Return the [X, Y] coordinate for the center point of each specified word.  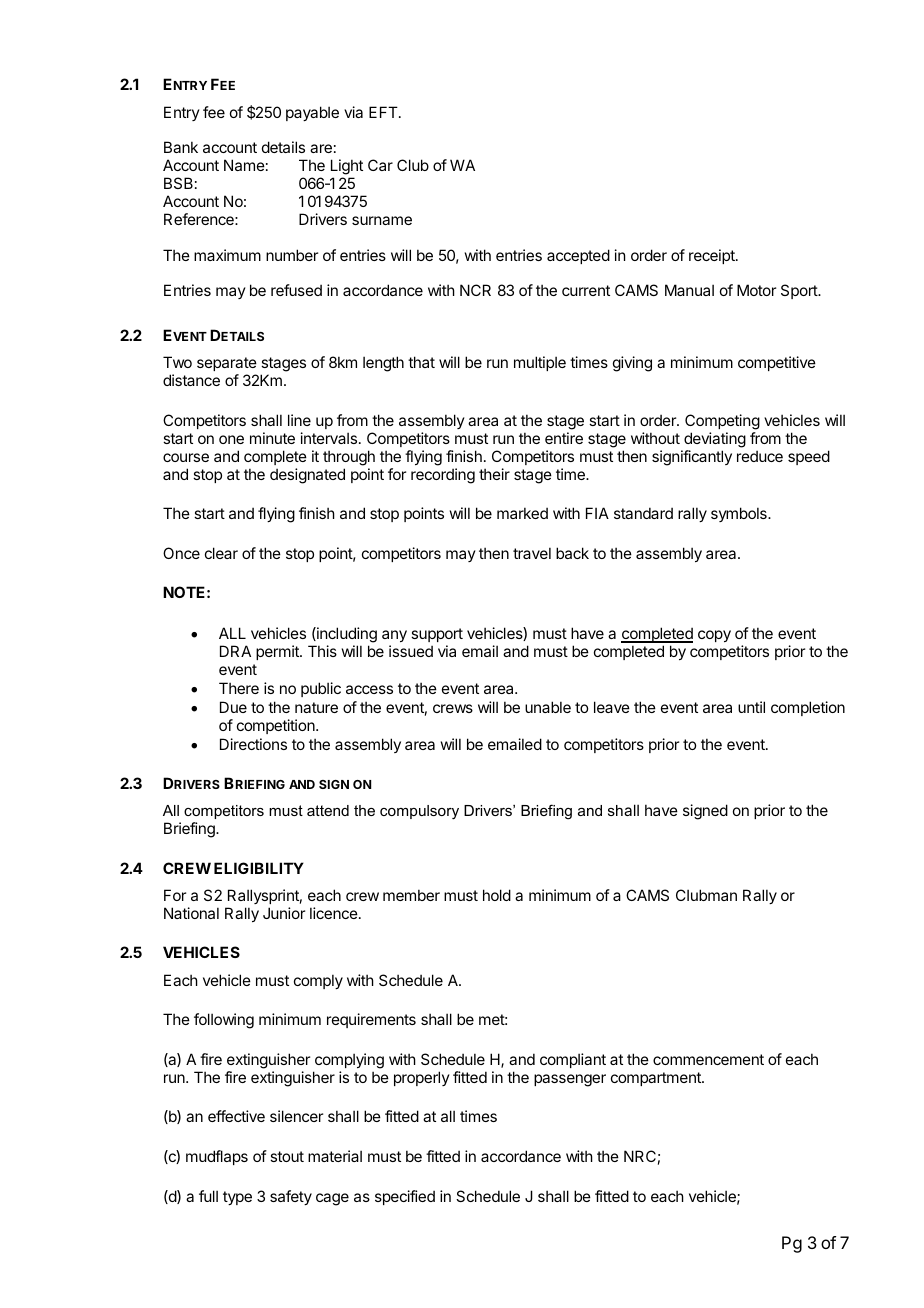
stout [287, 1156]
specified [405, 1197]
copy [714, 636]
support [437, 635]
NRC [640, 1156]
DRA [235, 651]
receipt [713, 256]
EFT [384, 112]
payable [312, 113]
